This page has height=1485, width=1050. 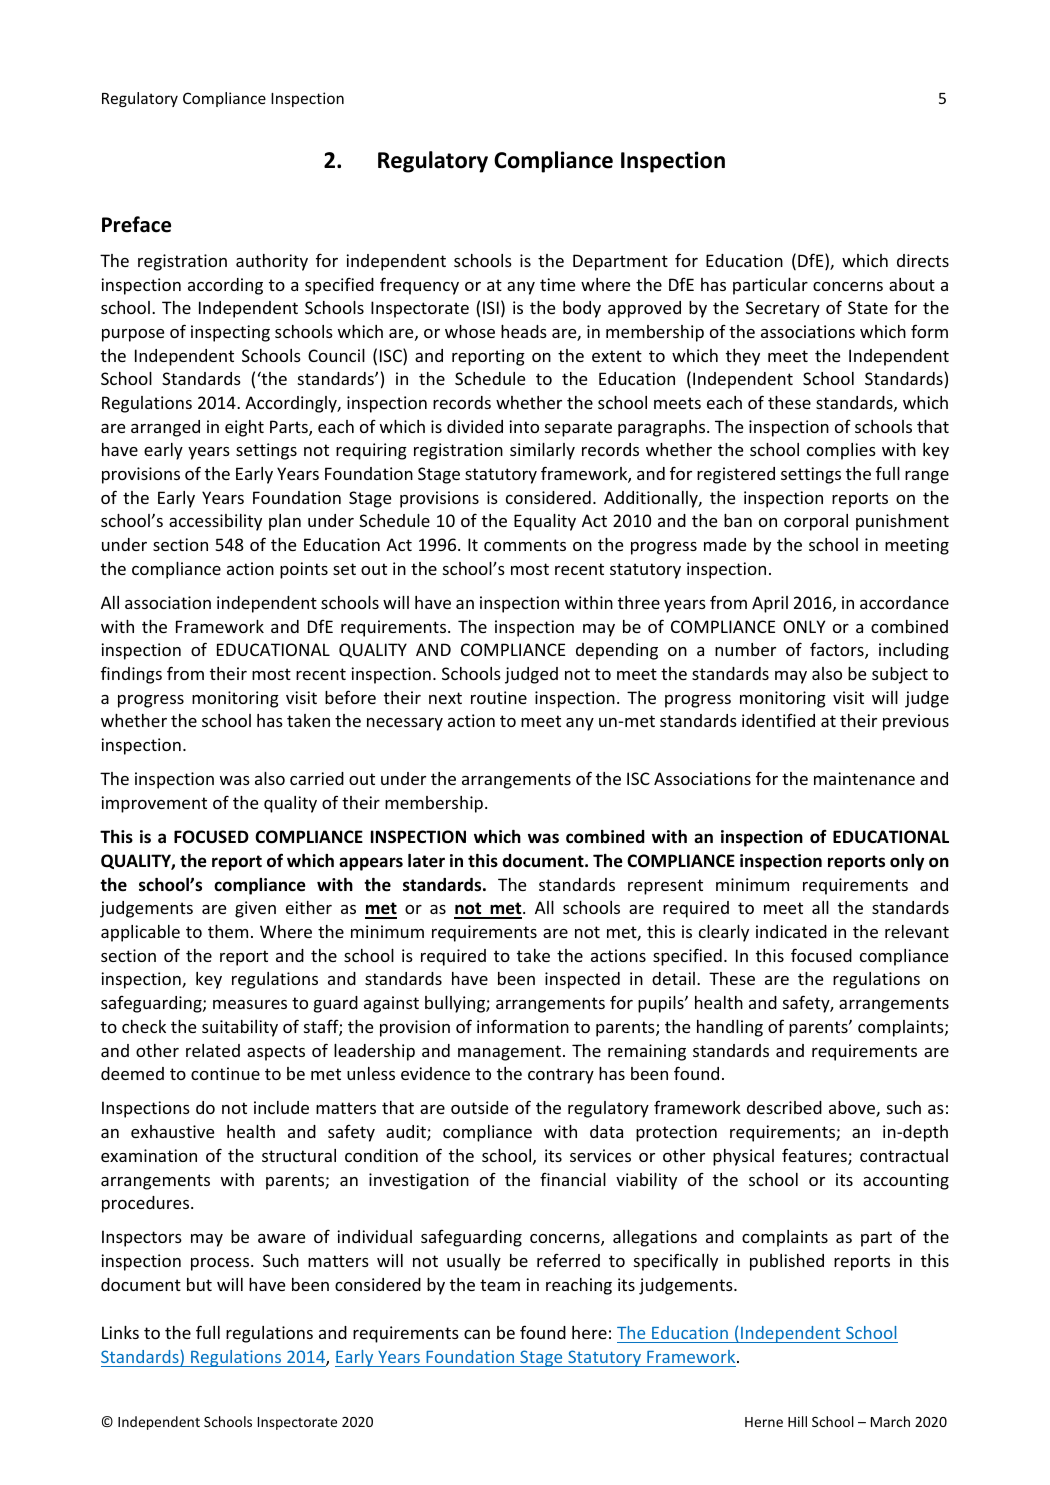 What do you see at coordinates (120, 1332) in the page?
I see `Links` at bounding box center [120, 1332].
